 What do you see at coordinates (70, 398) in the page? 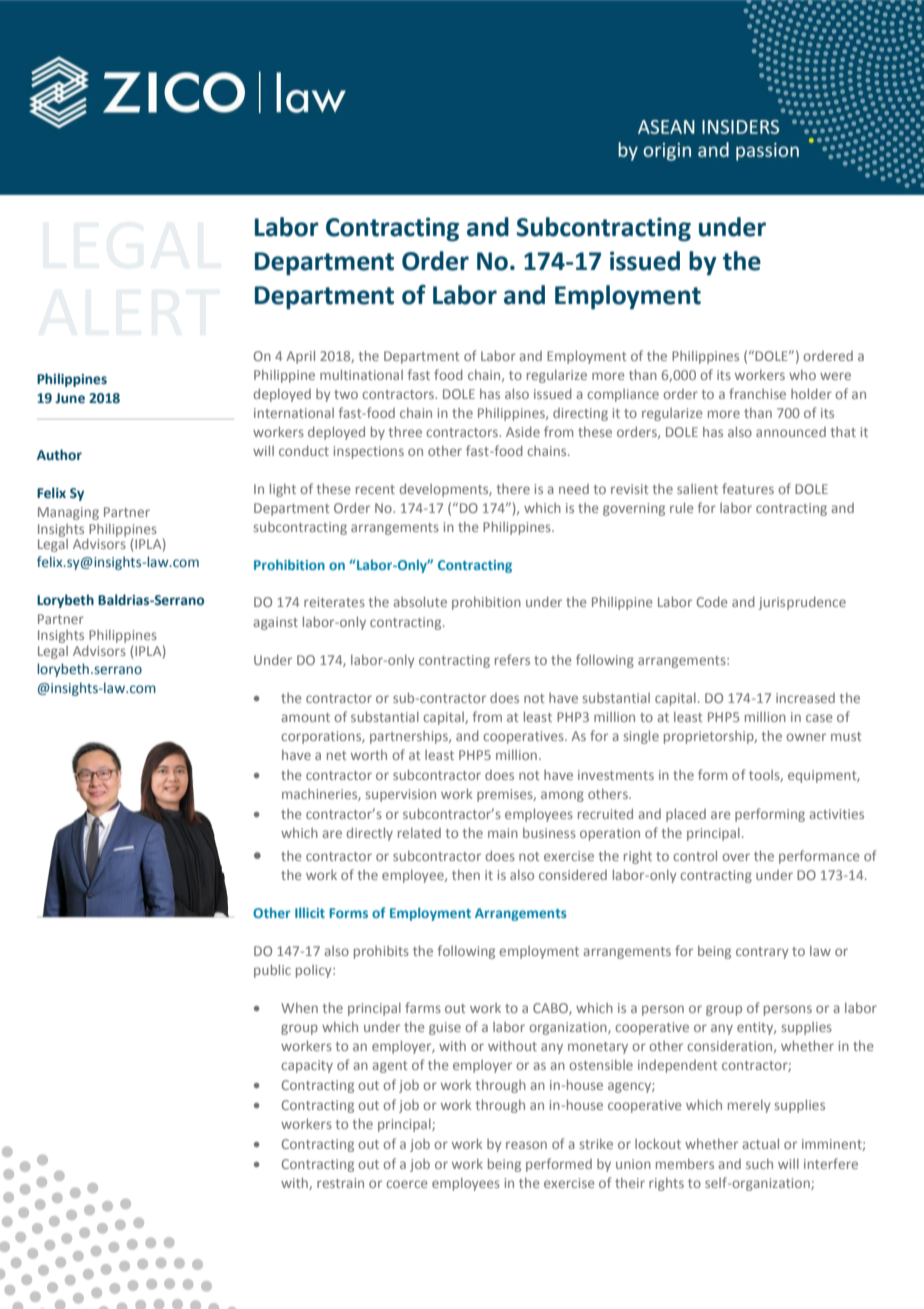
I see `June` at bounding box center [70, 398].
